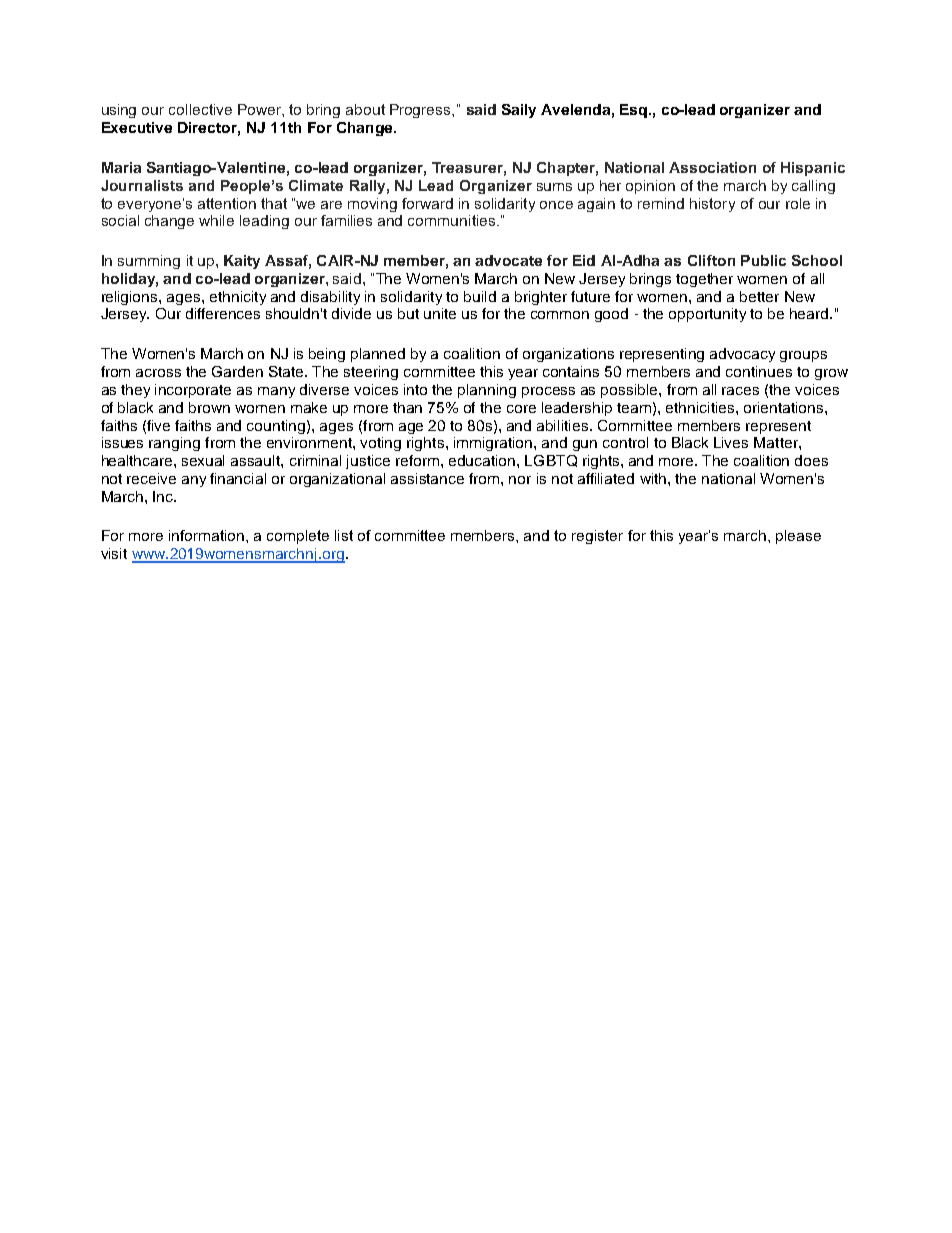  What do you see at coordinates (421, 111) in the screenshot?
I see `Progress` at bounding box center [421, 111].
